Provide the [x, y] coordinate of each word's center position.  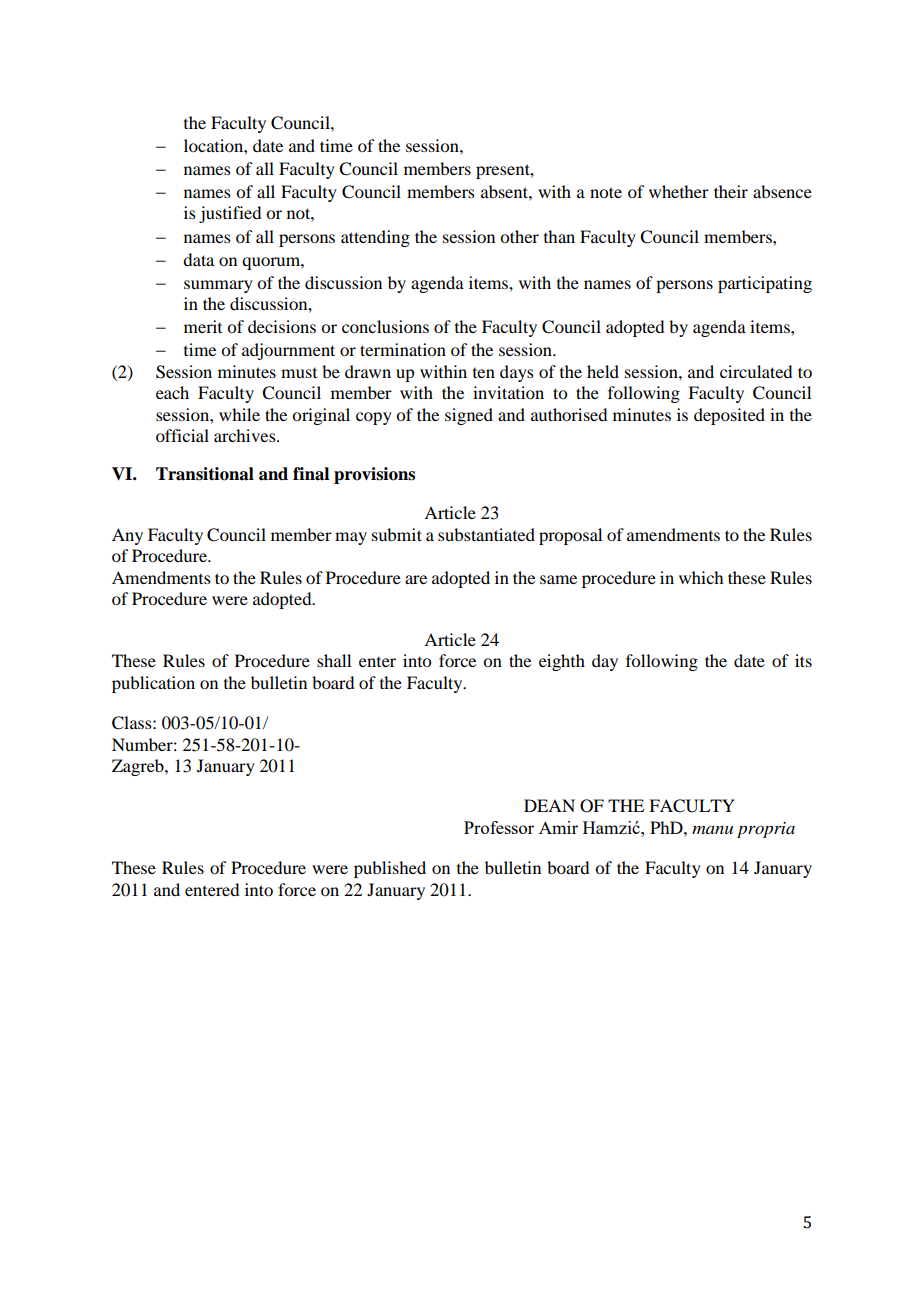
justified [230, 214]
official [182, 435]
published [390, 869]
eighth [562, 662]
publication [153, 684]
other [519, 236]
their [731, 191]
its [803, 660]
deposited [729, 416]
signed [469, 416]
